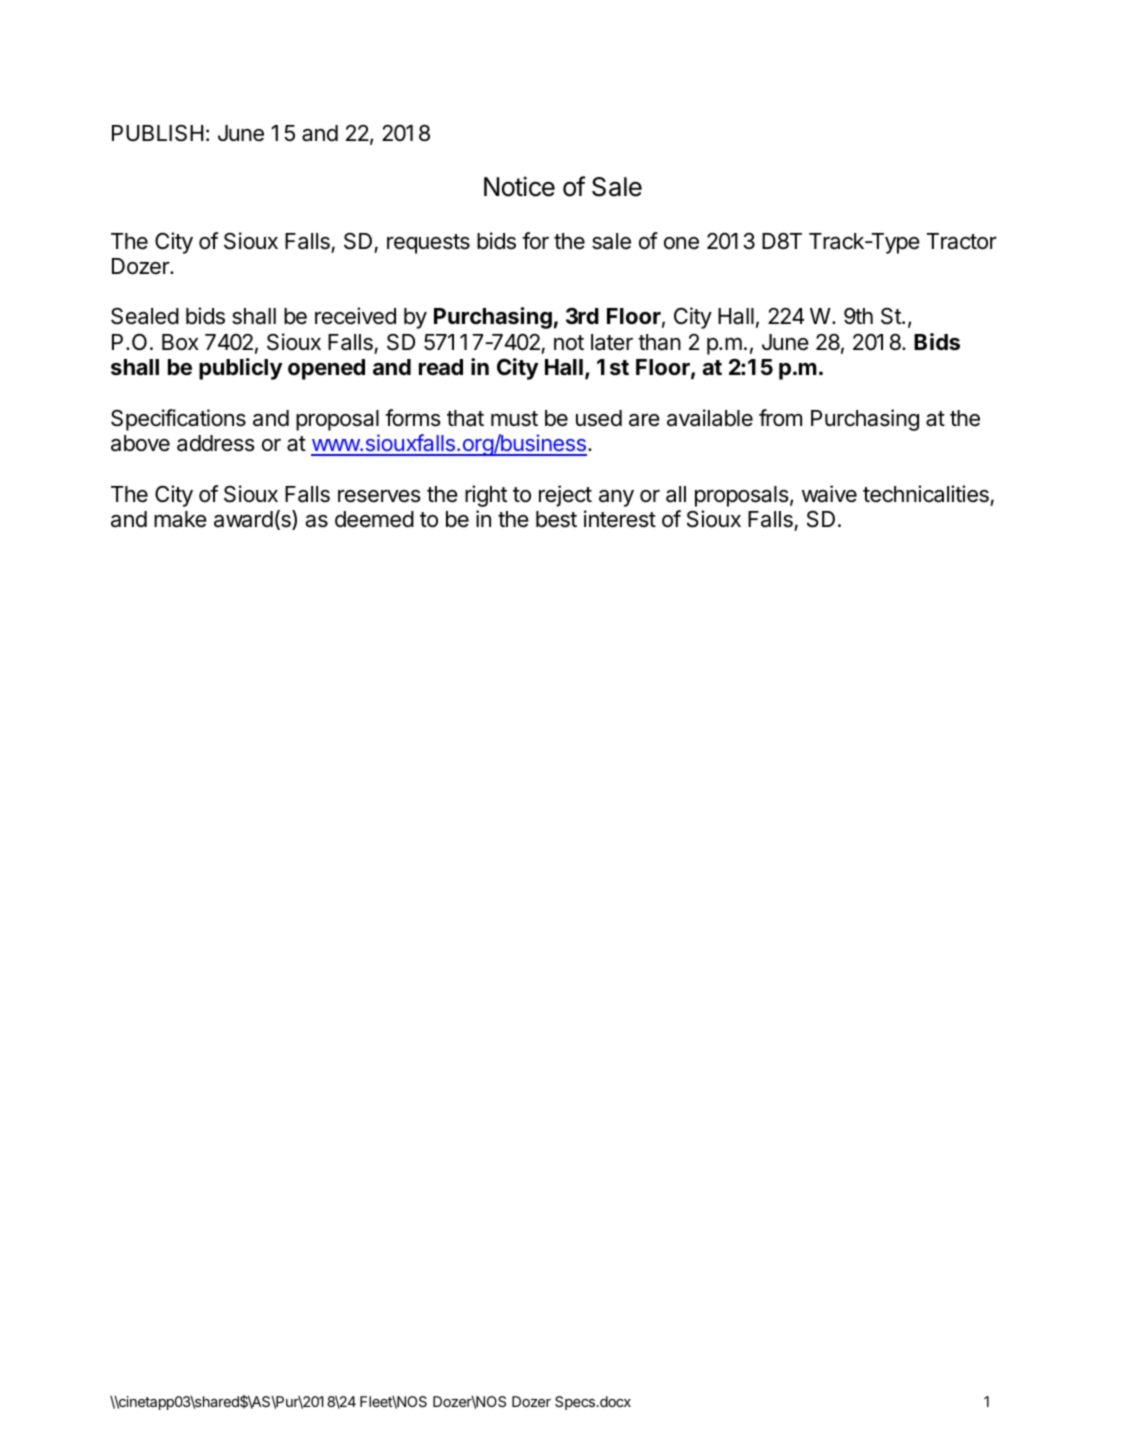 This screenshot has width=1124, height=1455. Describe the element at coordinates (556, 519) in the screenshot. I see `best` at that location.
